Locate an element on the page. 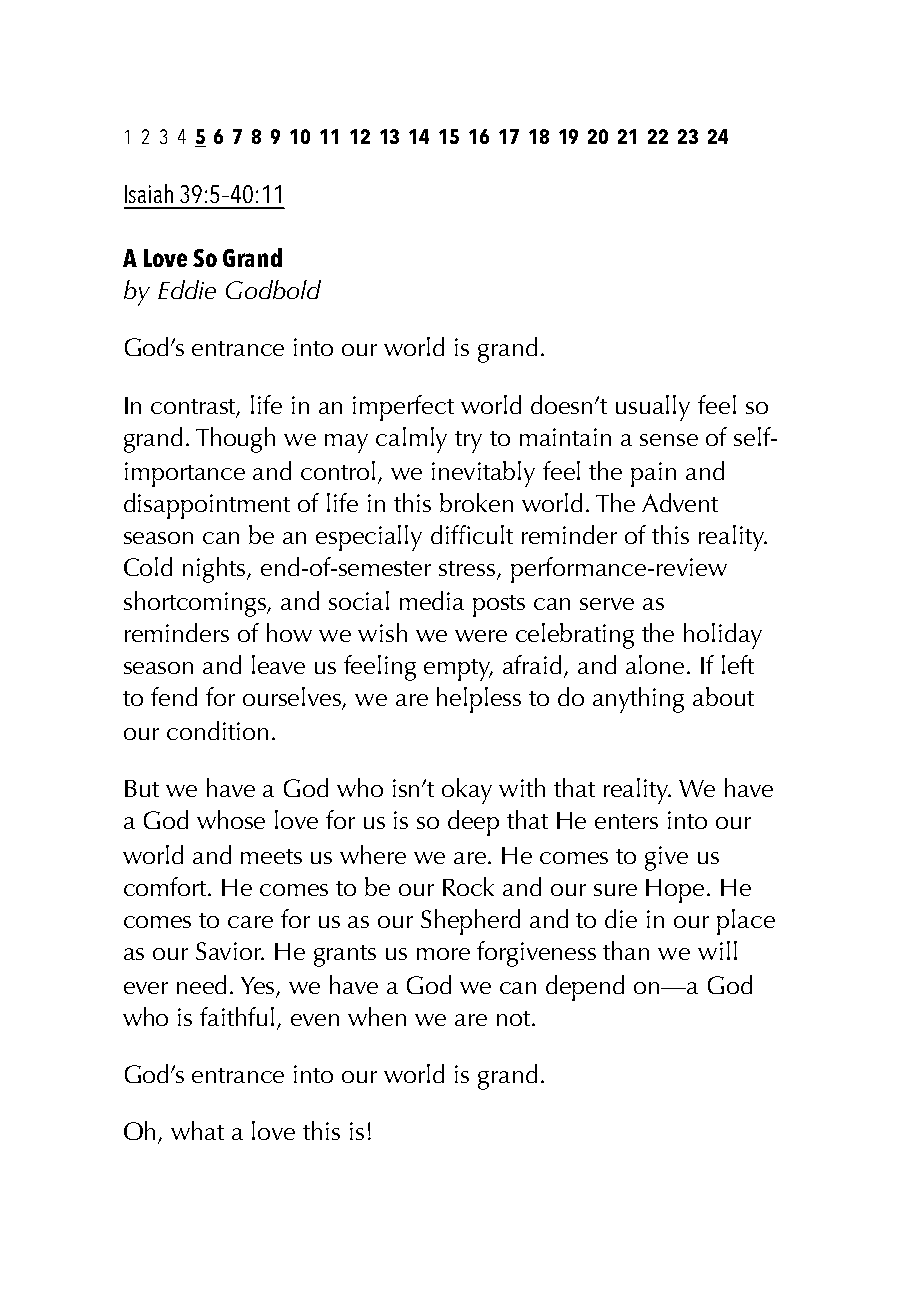 The image size is (905, 1316). what is located at coordinates (197, 1130).
